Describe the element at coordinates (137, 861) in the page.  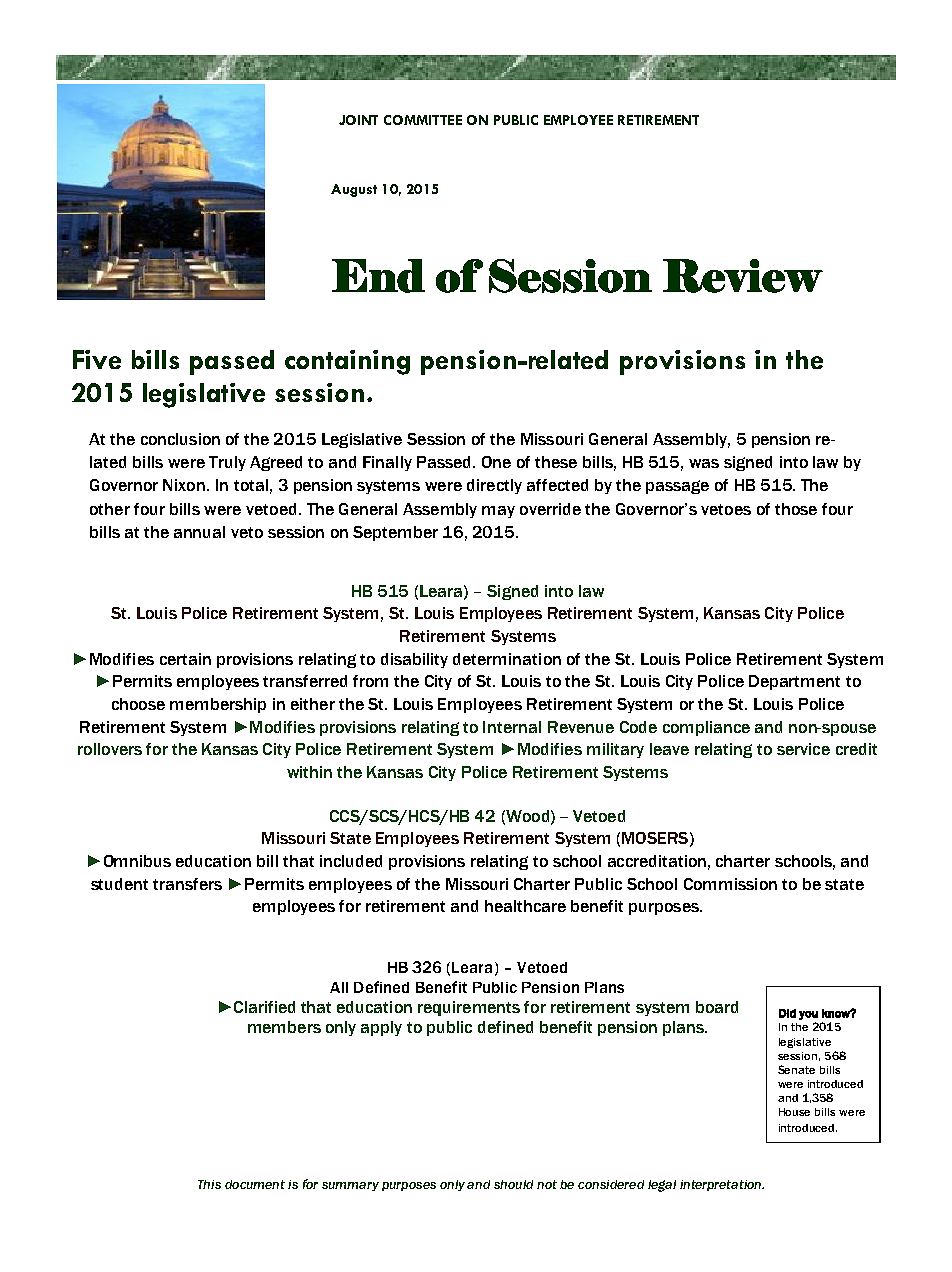
I see `Omnibus` at that location.
